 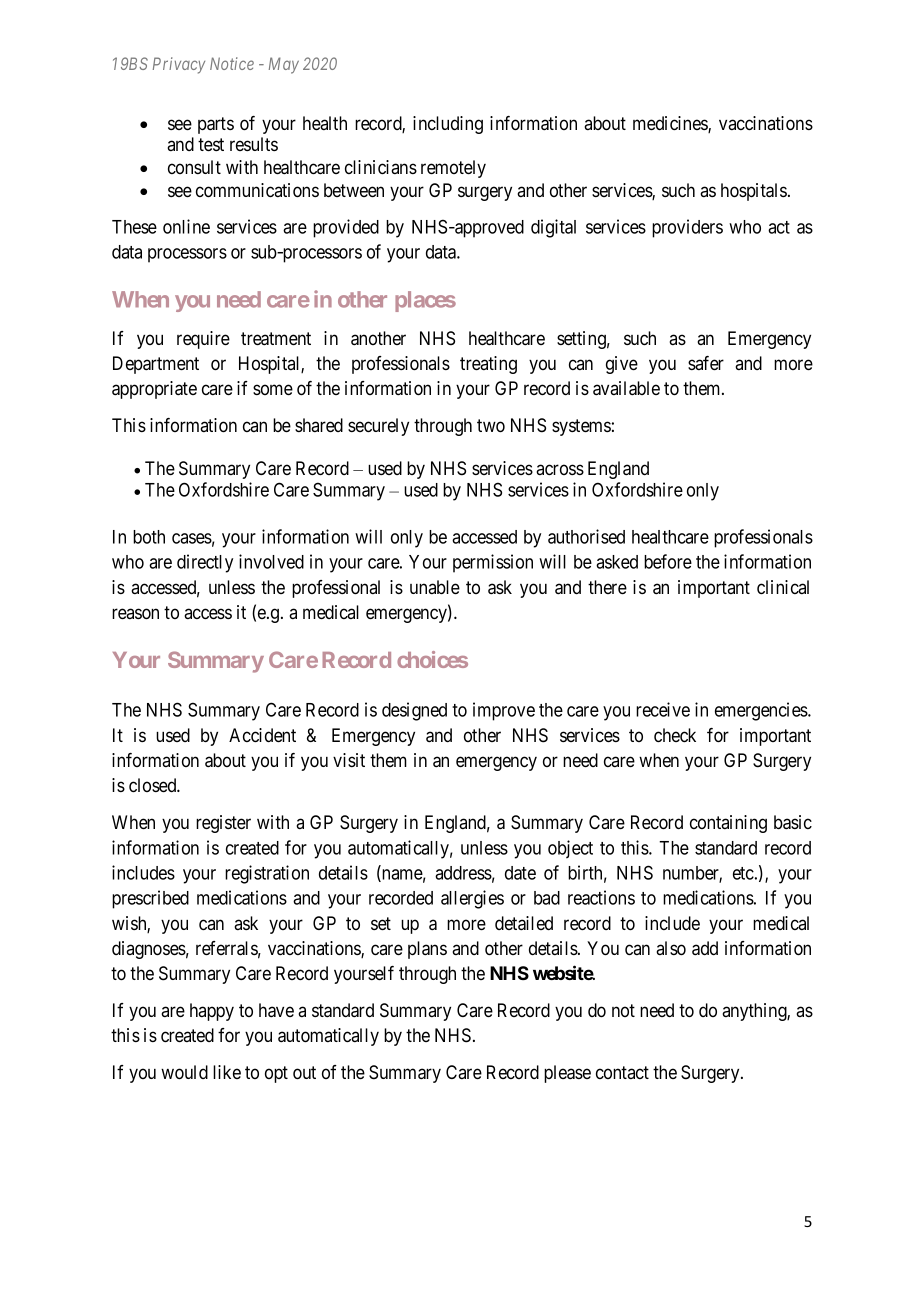 I want to click on medicines, so click(x=671, y=124).
